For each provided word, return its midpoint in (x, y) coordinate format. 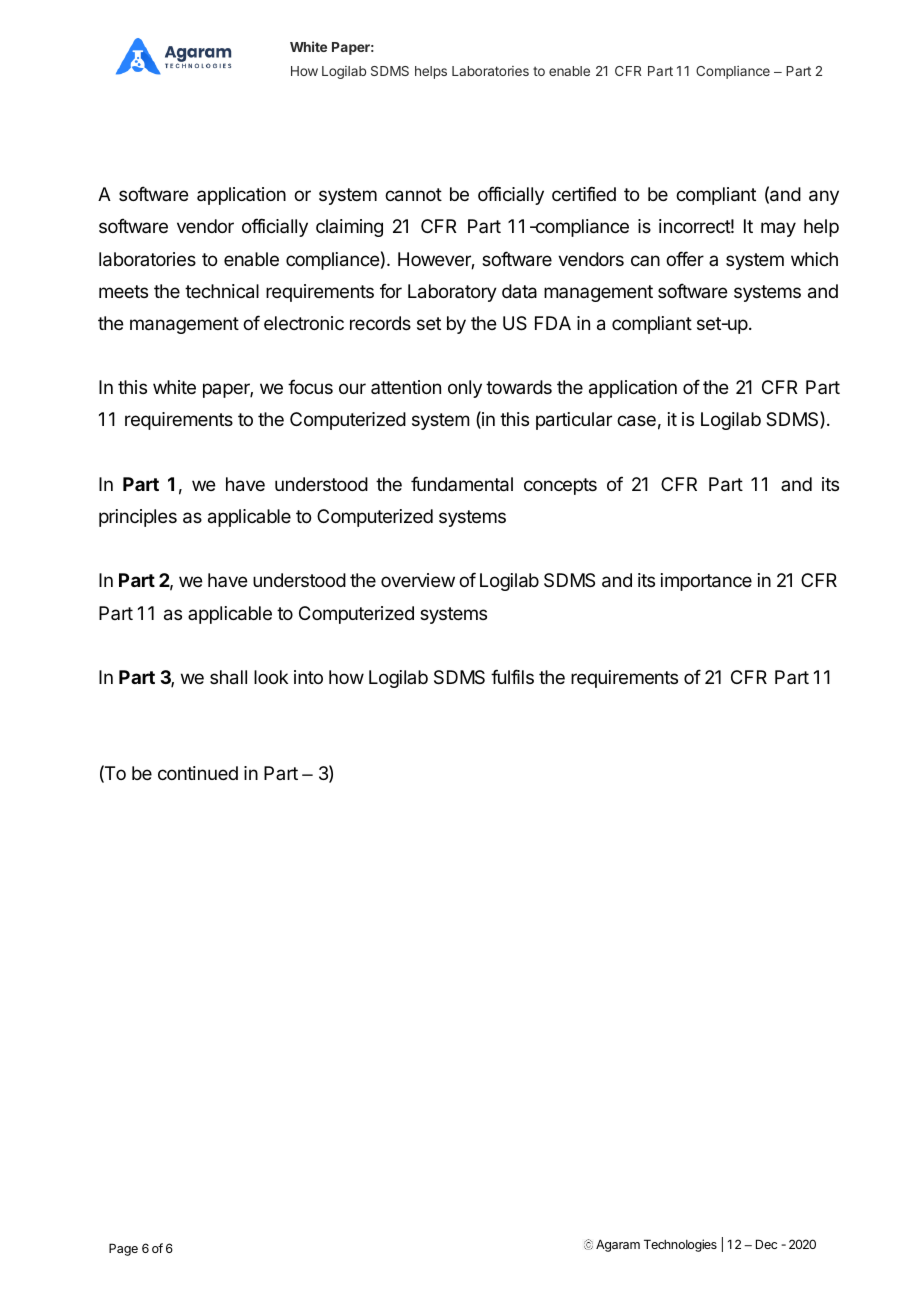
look (271, 677)
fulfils (512, 676)
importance (706, 582)
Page (123, 1249)
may (778, 229)
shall (228, 677)
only (465, 389)
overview (418, 580)
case (636, 421)
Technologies (680, 1245)
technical (222, 291)
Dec (766, 1244)
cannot (413, 195)
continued (198, 773)
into (308, 677)
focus (310, 386)
